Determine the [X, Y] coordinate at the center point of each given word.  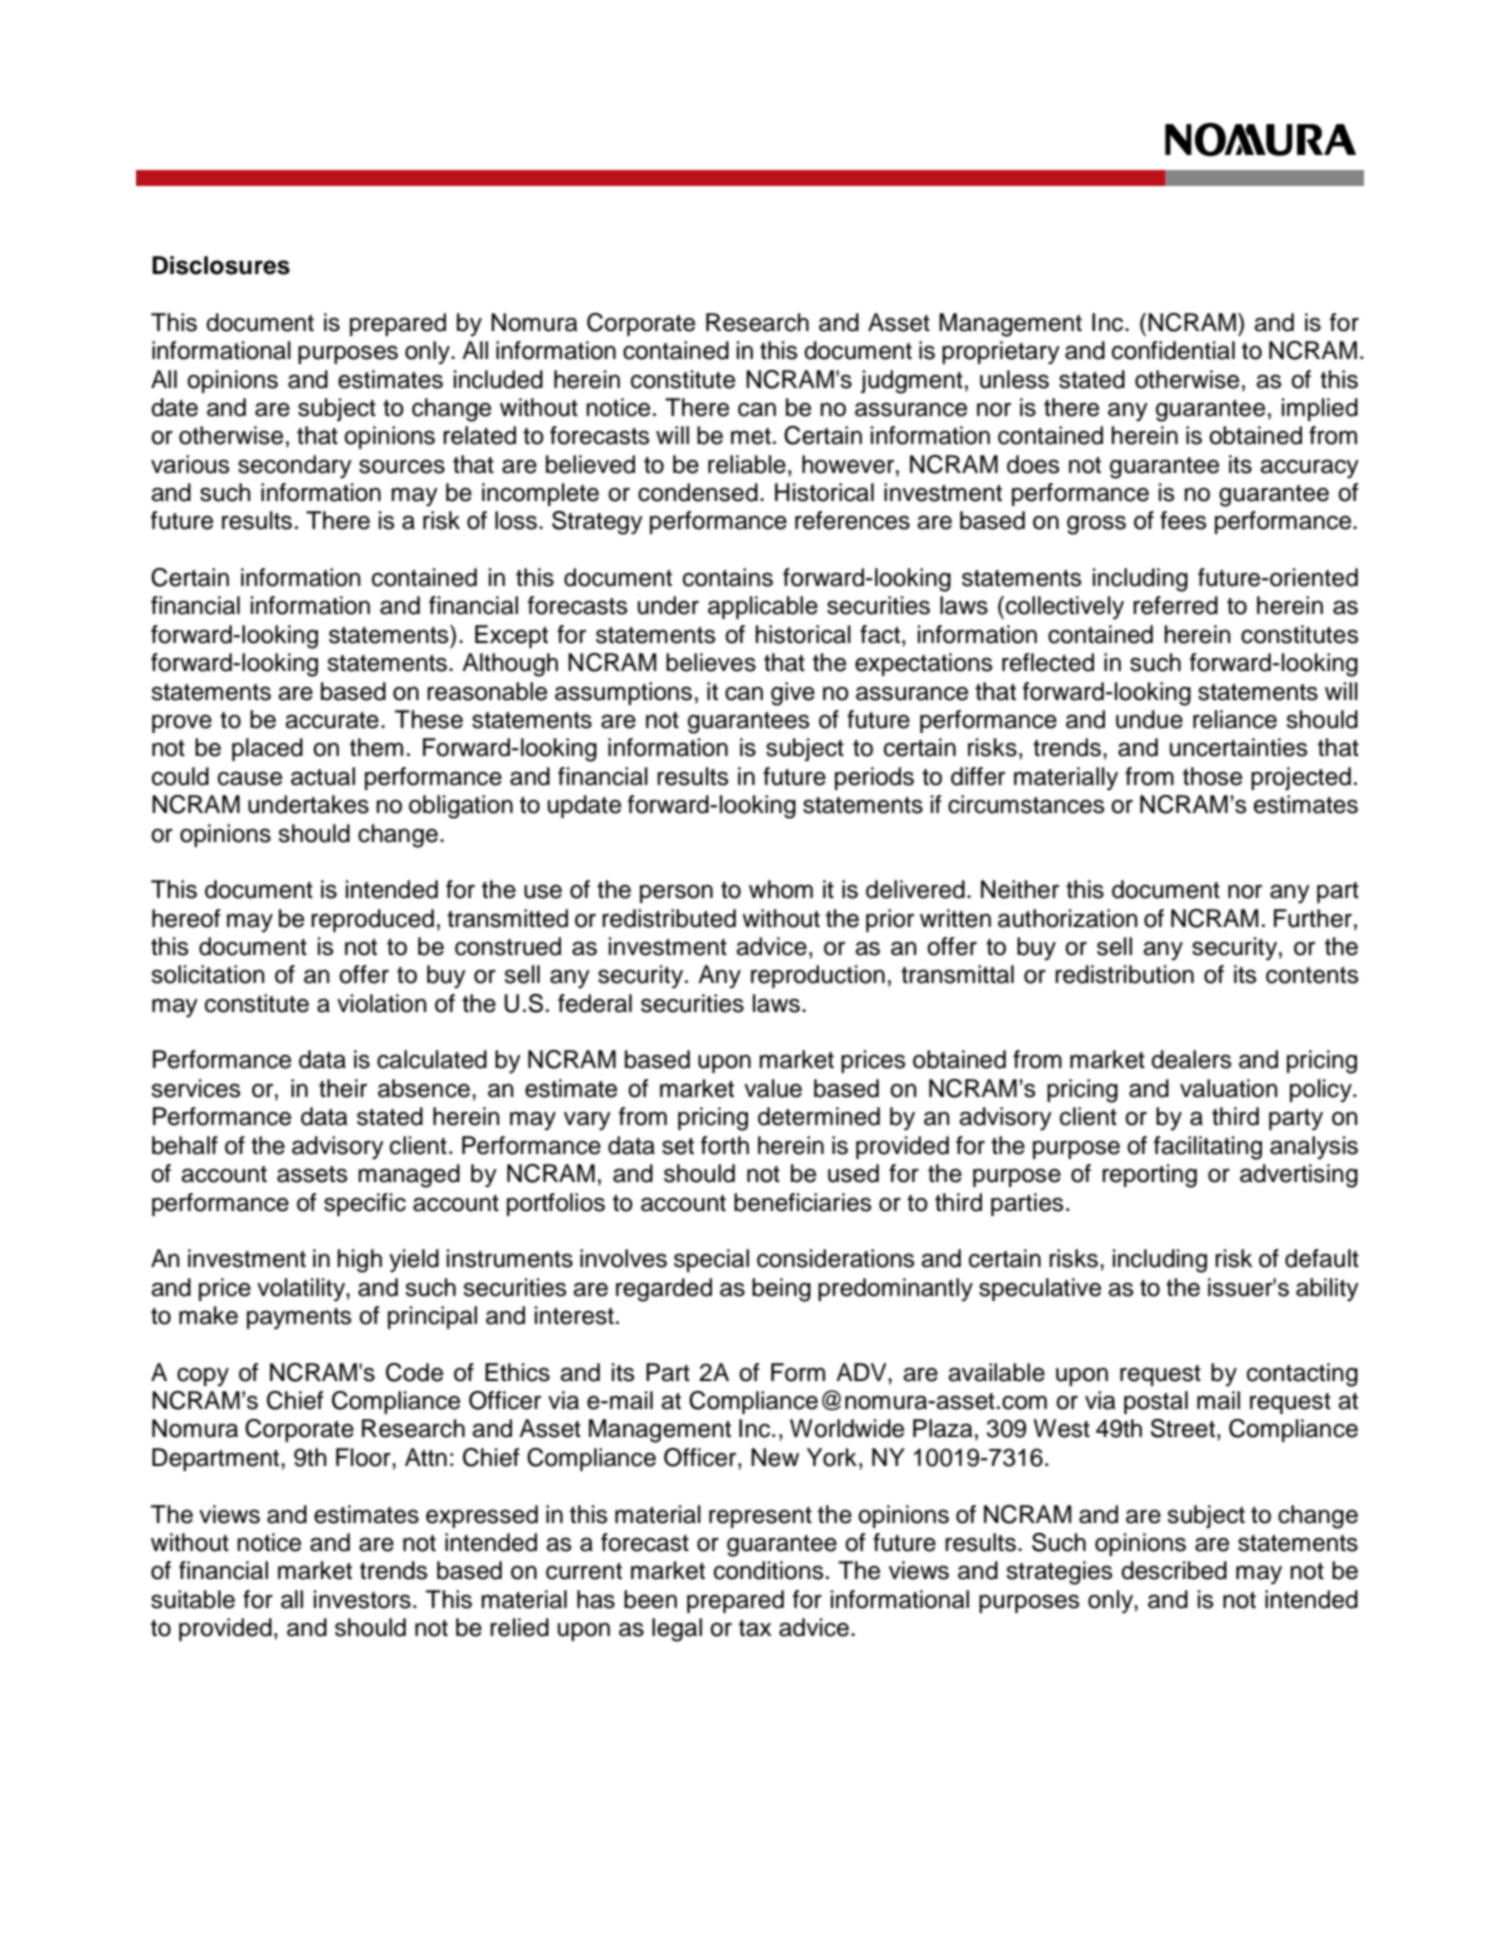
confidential [1173, 350]
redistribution [1124, 974]
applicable [763, 607]
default [1322, 1258]
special [711, 1260]
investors [362, 1599]
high [359, 1261]
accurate [332, 720]
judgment [912, 382]
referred [1175, 605]
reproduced [372, 920]
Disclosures [221, 265]
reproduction [818, 976]
